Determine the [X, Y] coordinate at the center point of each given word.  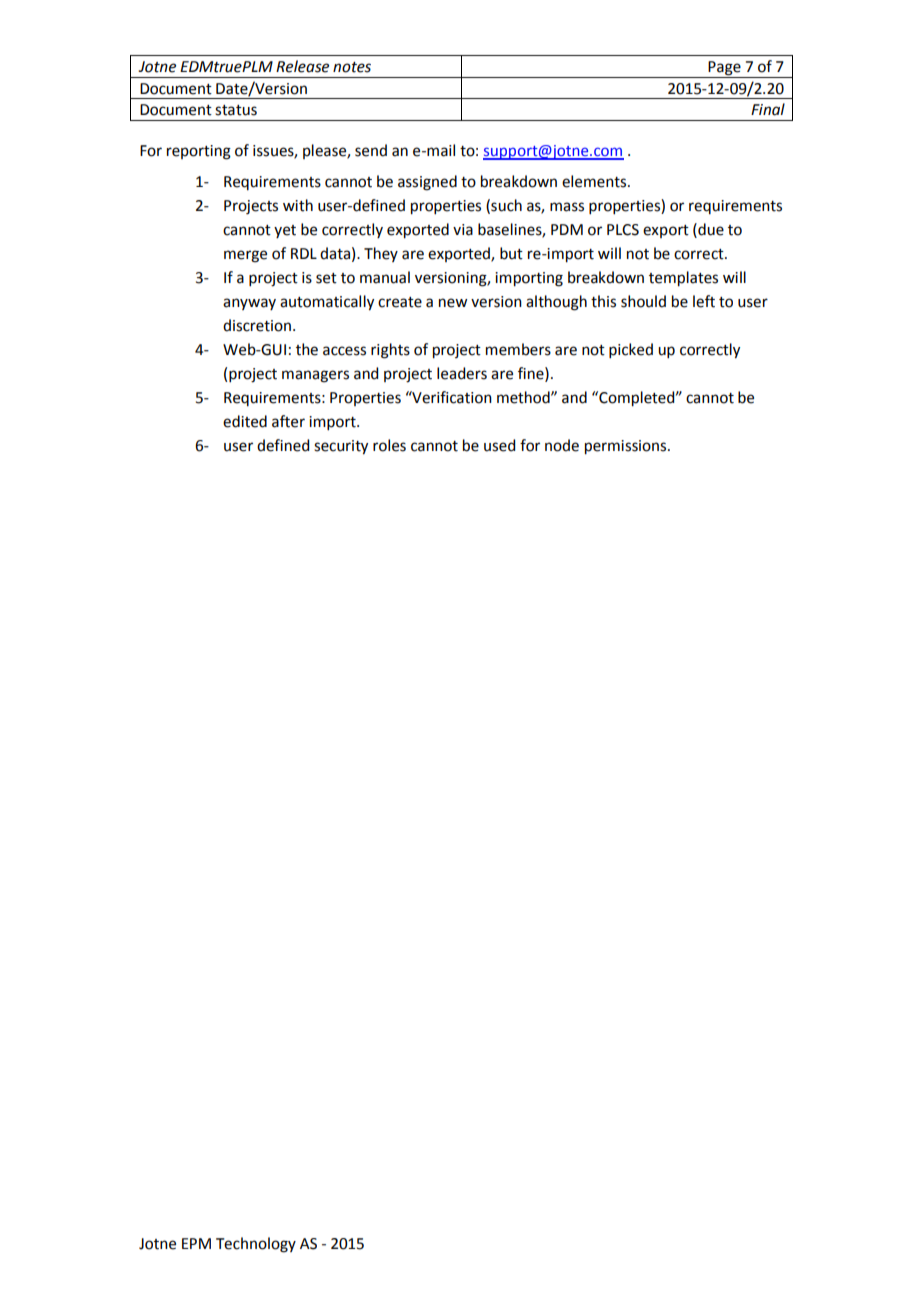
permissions [627, 447]
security [341, 447]
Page [724, 68]
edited [245, 421]
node [562, 445]
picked [631, 350]
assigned [427, 183]
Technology [256, 1245]
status [236, 110]
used [499, 445]
